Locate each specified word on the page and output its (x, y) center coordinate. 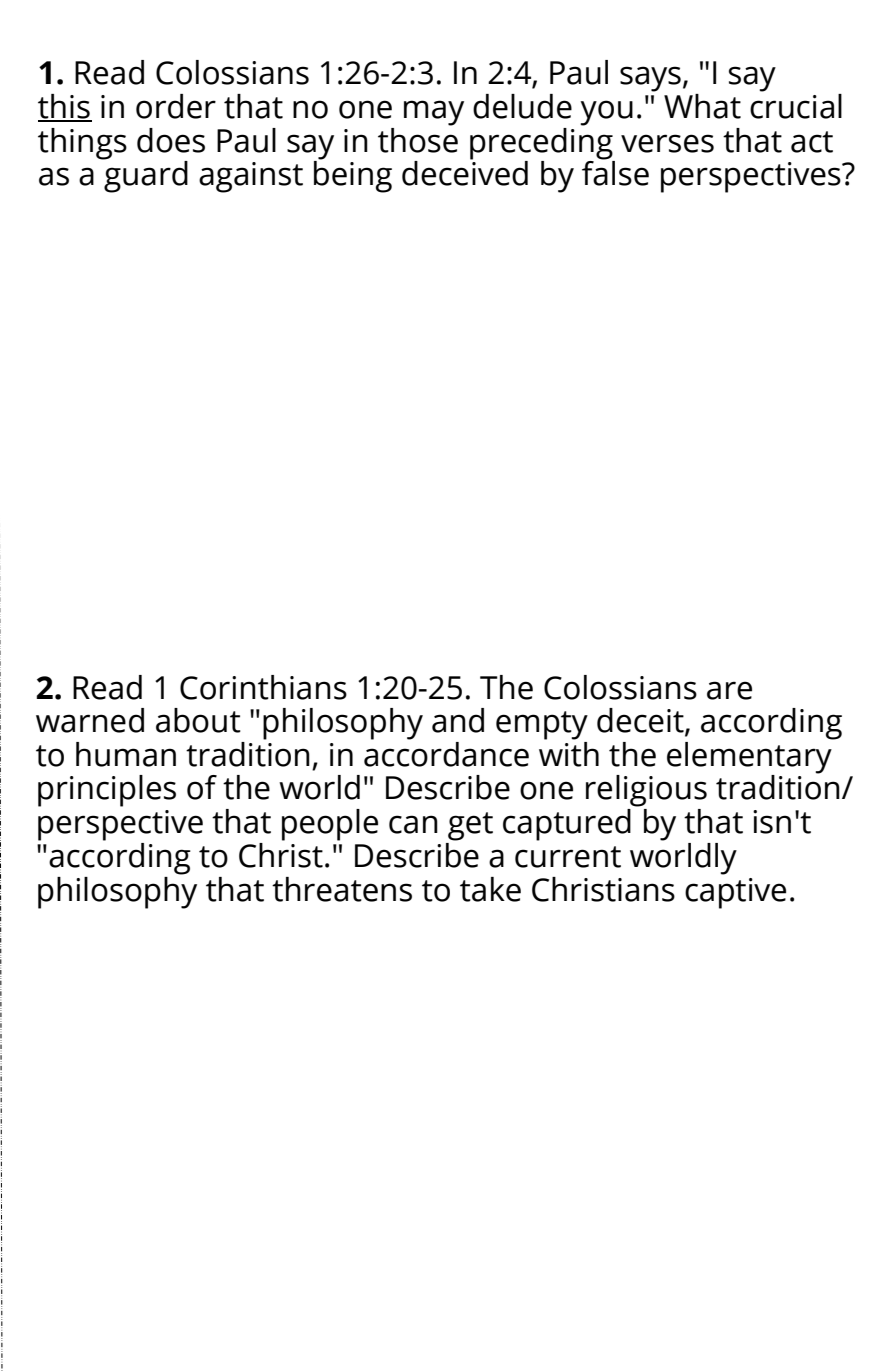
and (458, 720)
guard (145, 176)
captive (735, 893)
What (702, 106)
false (615, 172)
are (729, 690)
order (176, 106)
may (434, 113)
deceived (465, 172)
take (490, 889)
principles (107, 791)
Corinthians (263, 687)
